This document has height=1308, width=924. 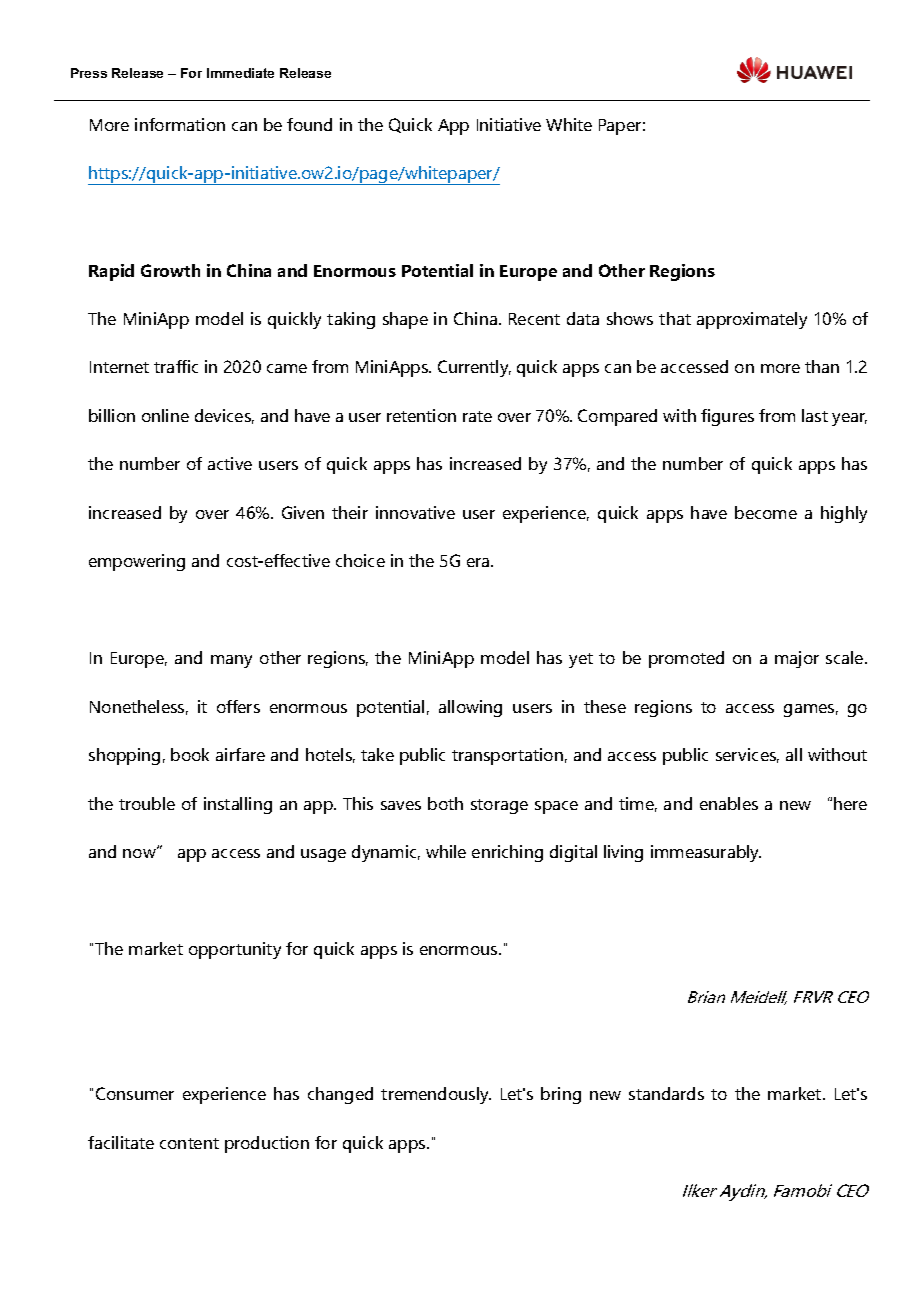 What do you see at coordinates (727, 417) in the document?
I see `figures` at bounding box center [727, 417].
